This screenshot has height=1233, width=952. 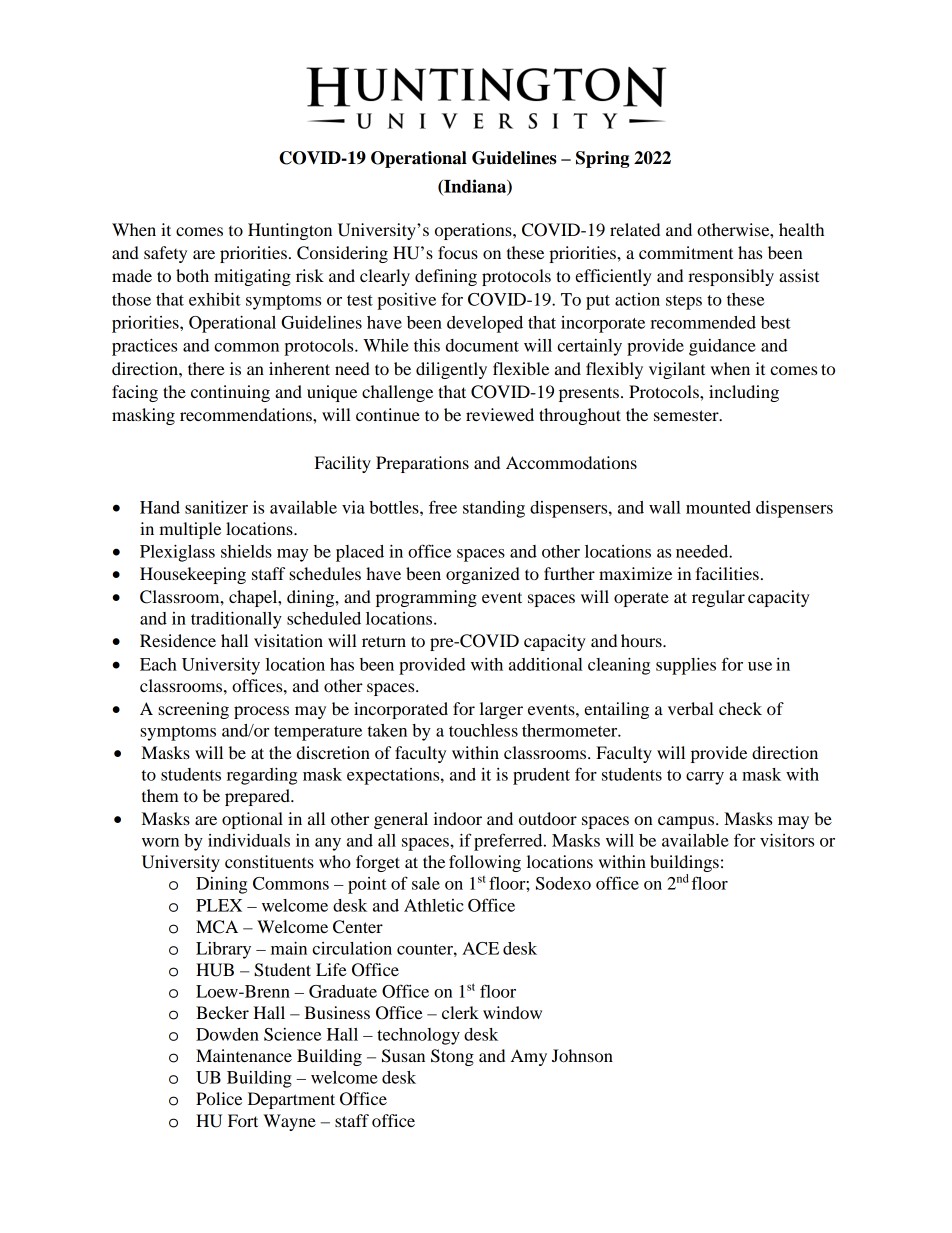 I want to click on commitment, so click(x=686, y=252).
